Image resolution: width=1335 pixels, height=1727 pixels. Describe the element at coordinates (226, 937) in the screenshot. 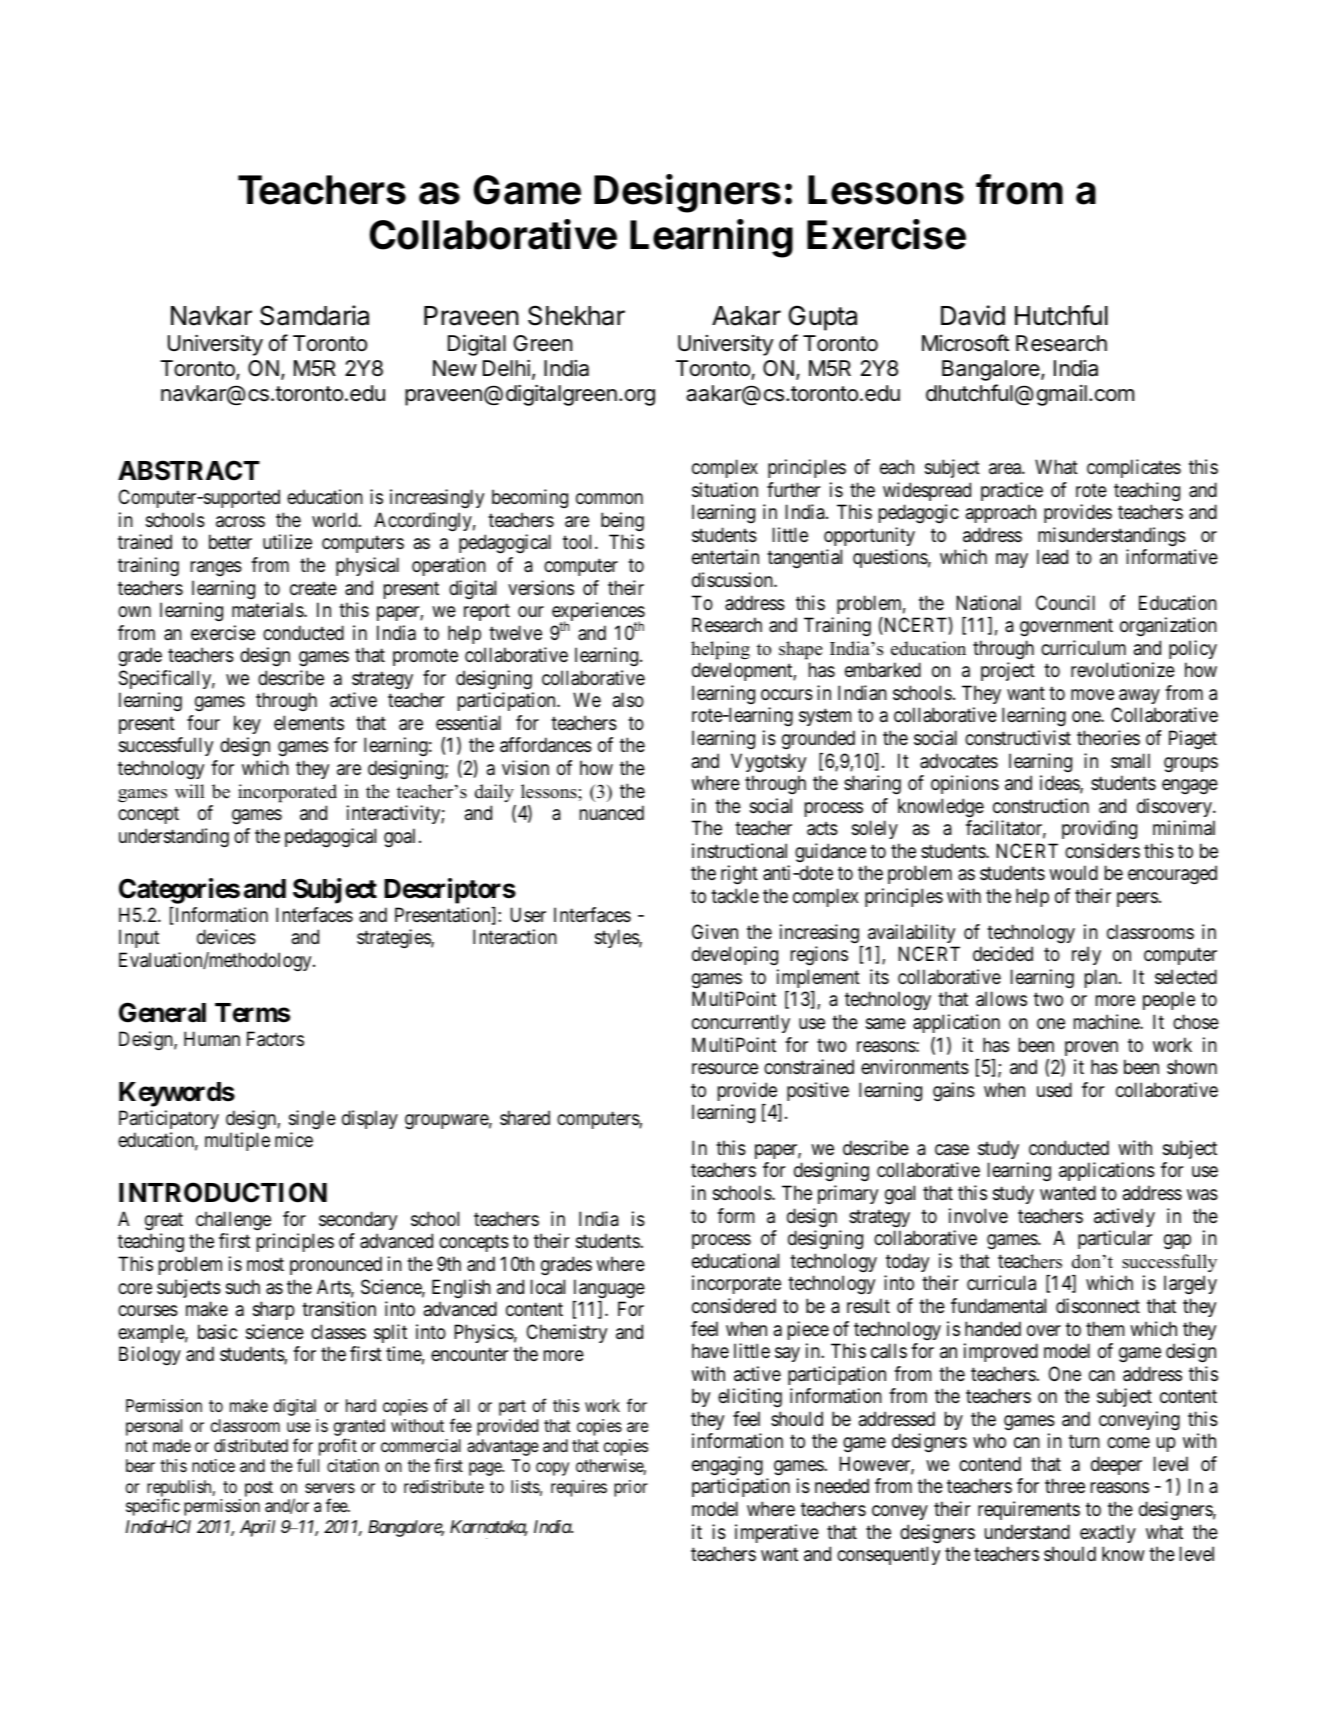

I see `devices` at that location.
